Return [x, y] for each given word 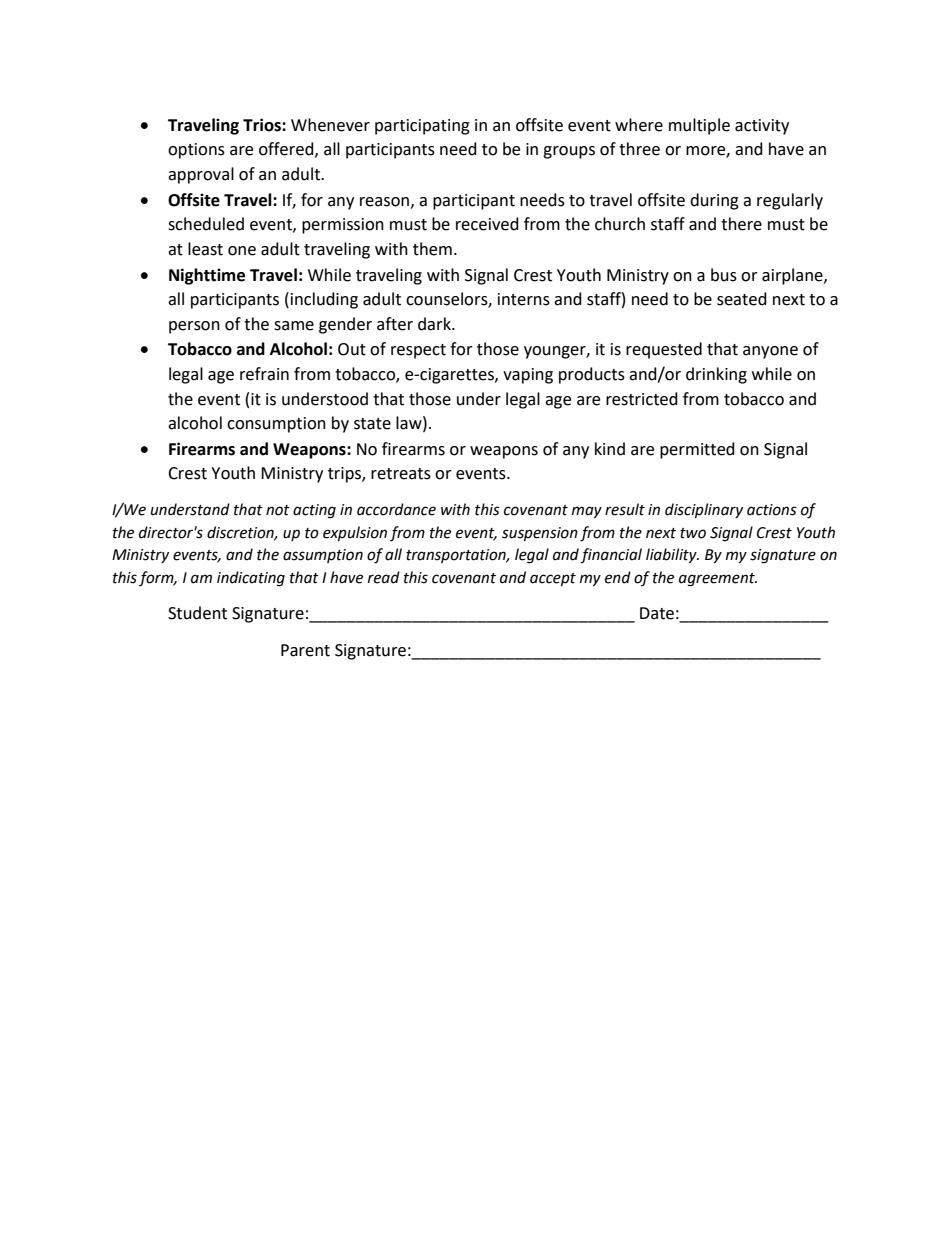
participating [422, 127]
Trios [263, 125]
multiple [699, 126]
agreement [718, 580]
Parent [305, 650]
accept [553, 579]
